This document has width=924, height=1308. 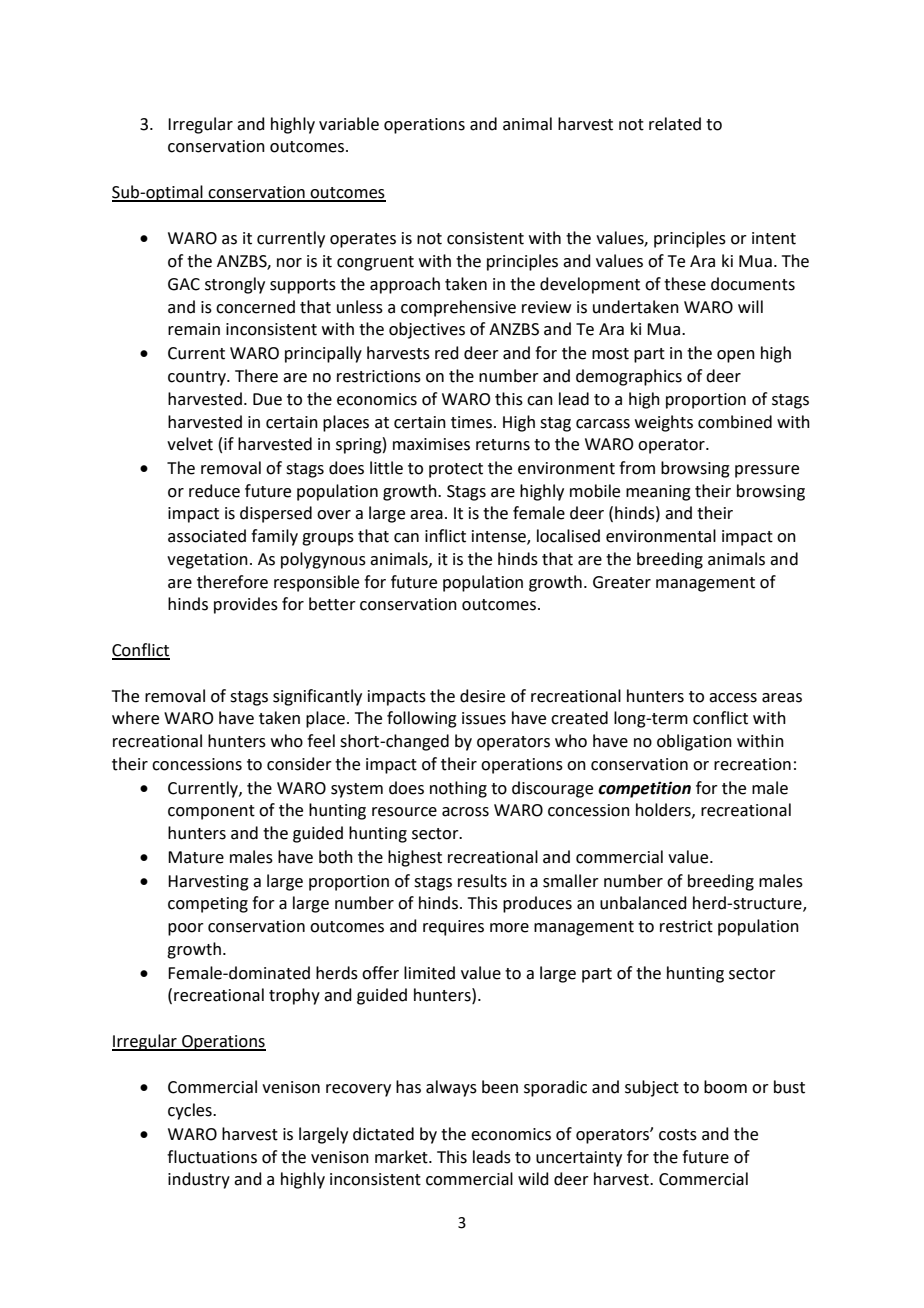 What do you see at coordinates (733, 698) in the document?
I see `access` at bounding box center [733, 698].
